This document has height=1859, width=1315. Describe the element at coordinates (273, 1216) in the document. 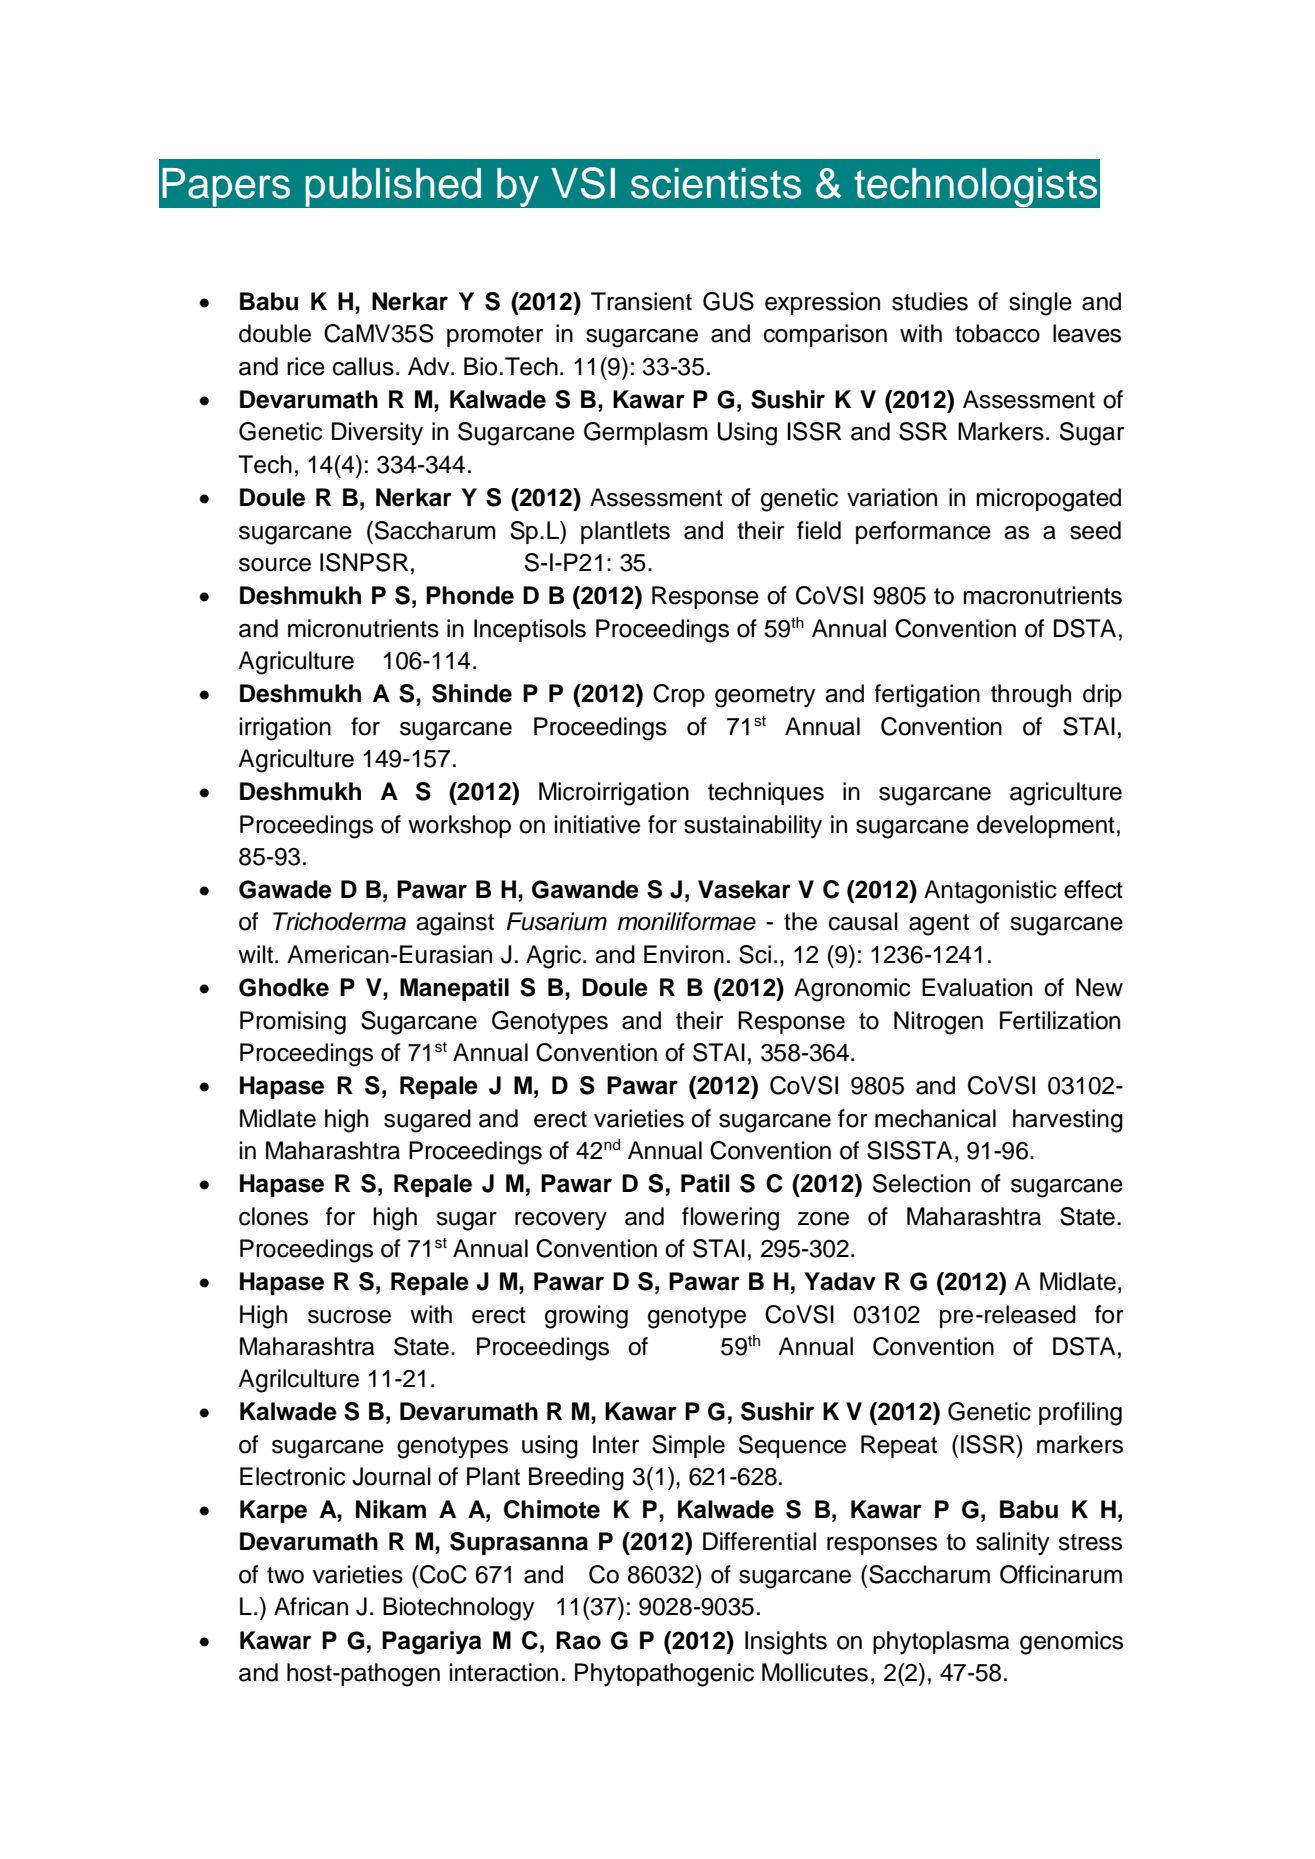

I see `clones` at that location.
